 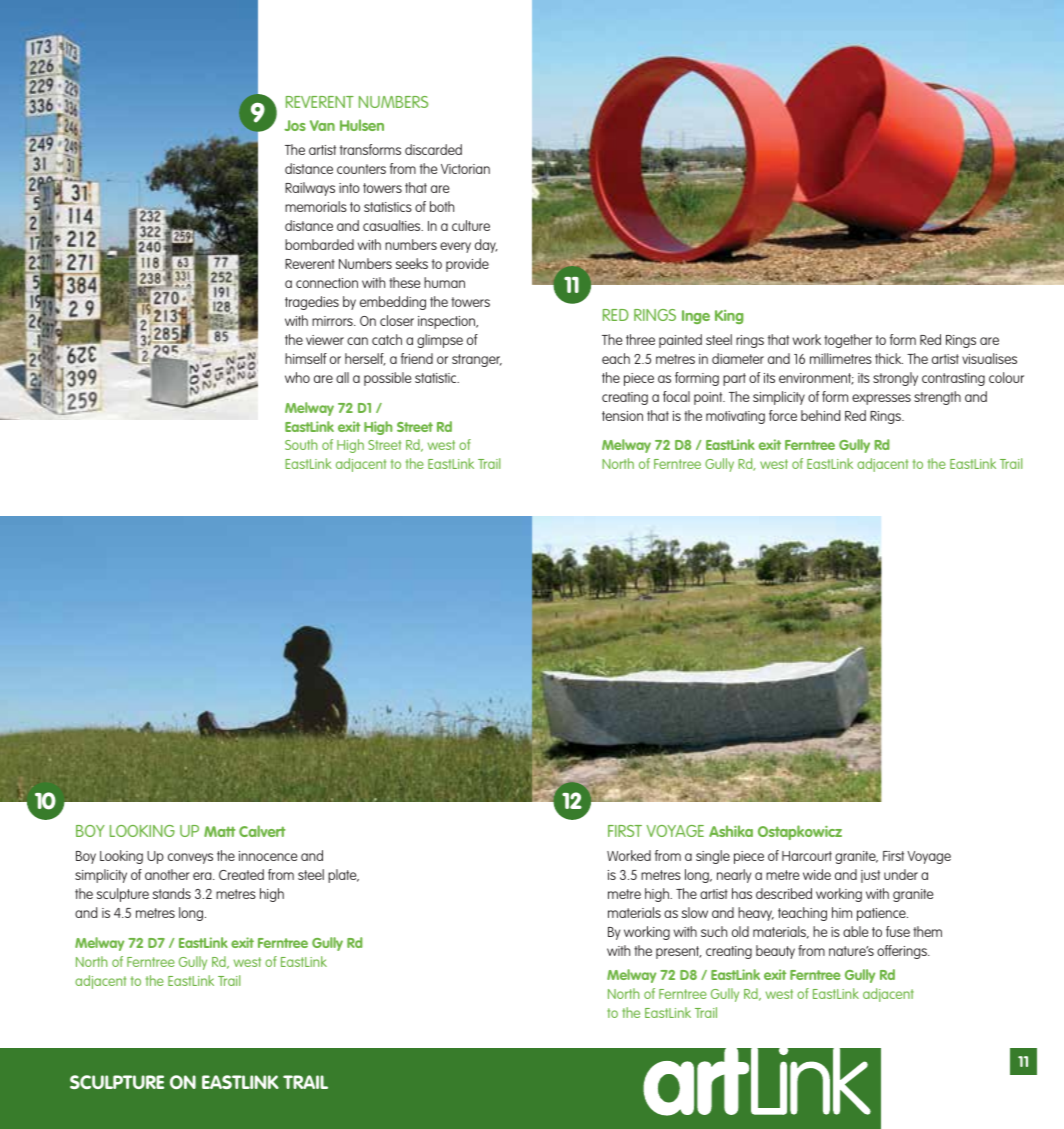 What do you see at coordinates (713, 857) in the page?
I see `single` at bounding box center [713, 857].
